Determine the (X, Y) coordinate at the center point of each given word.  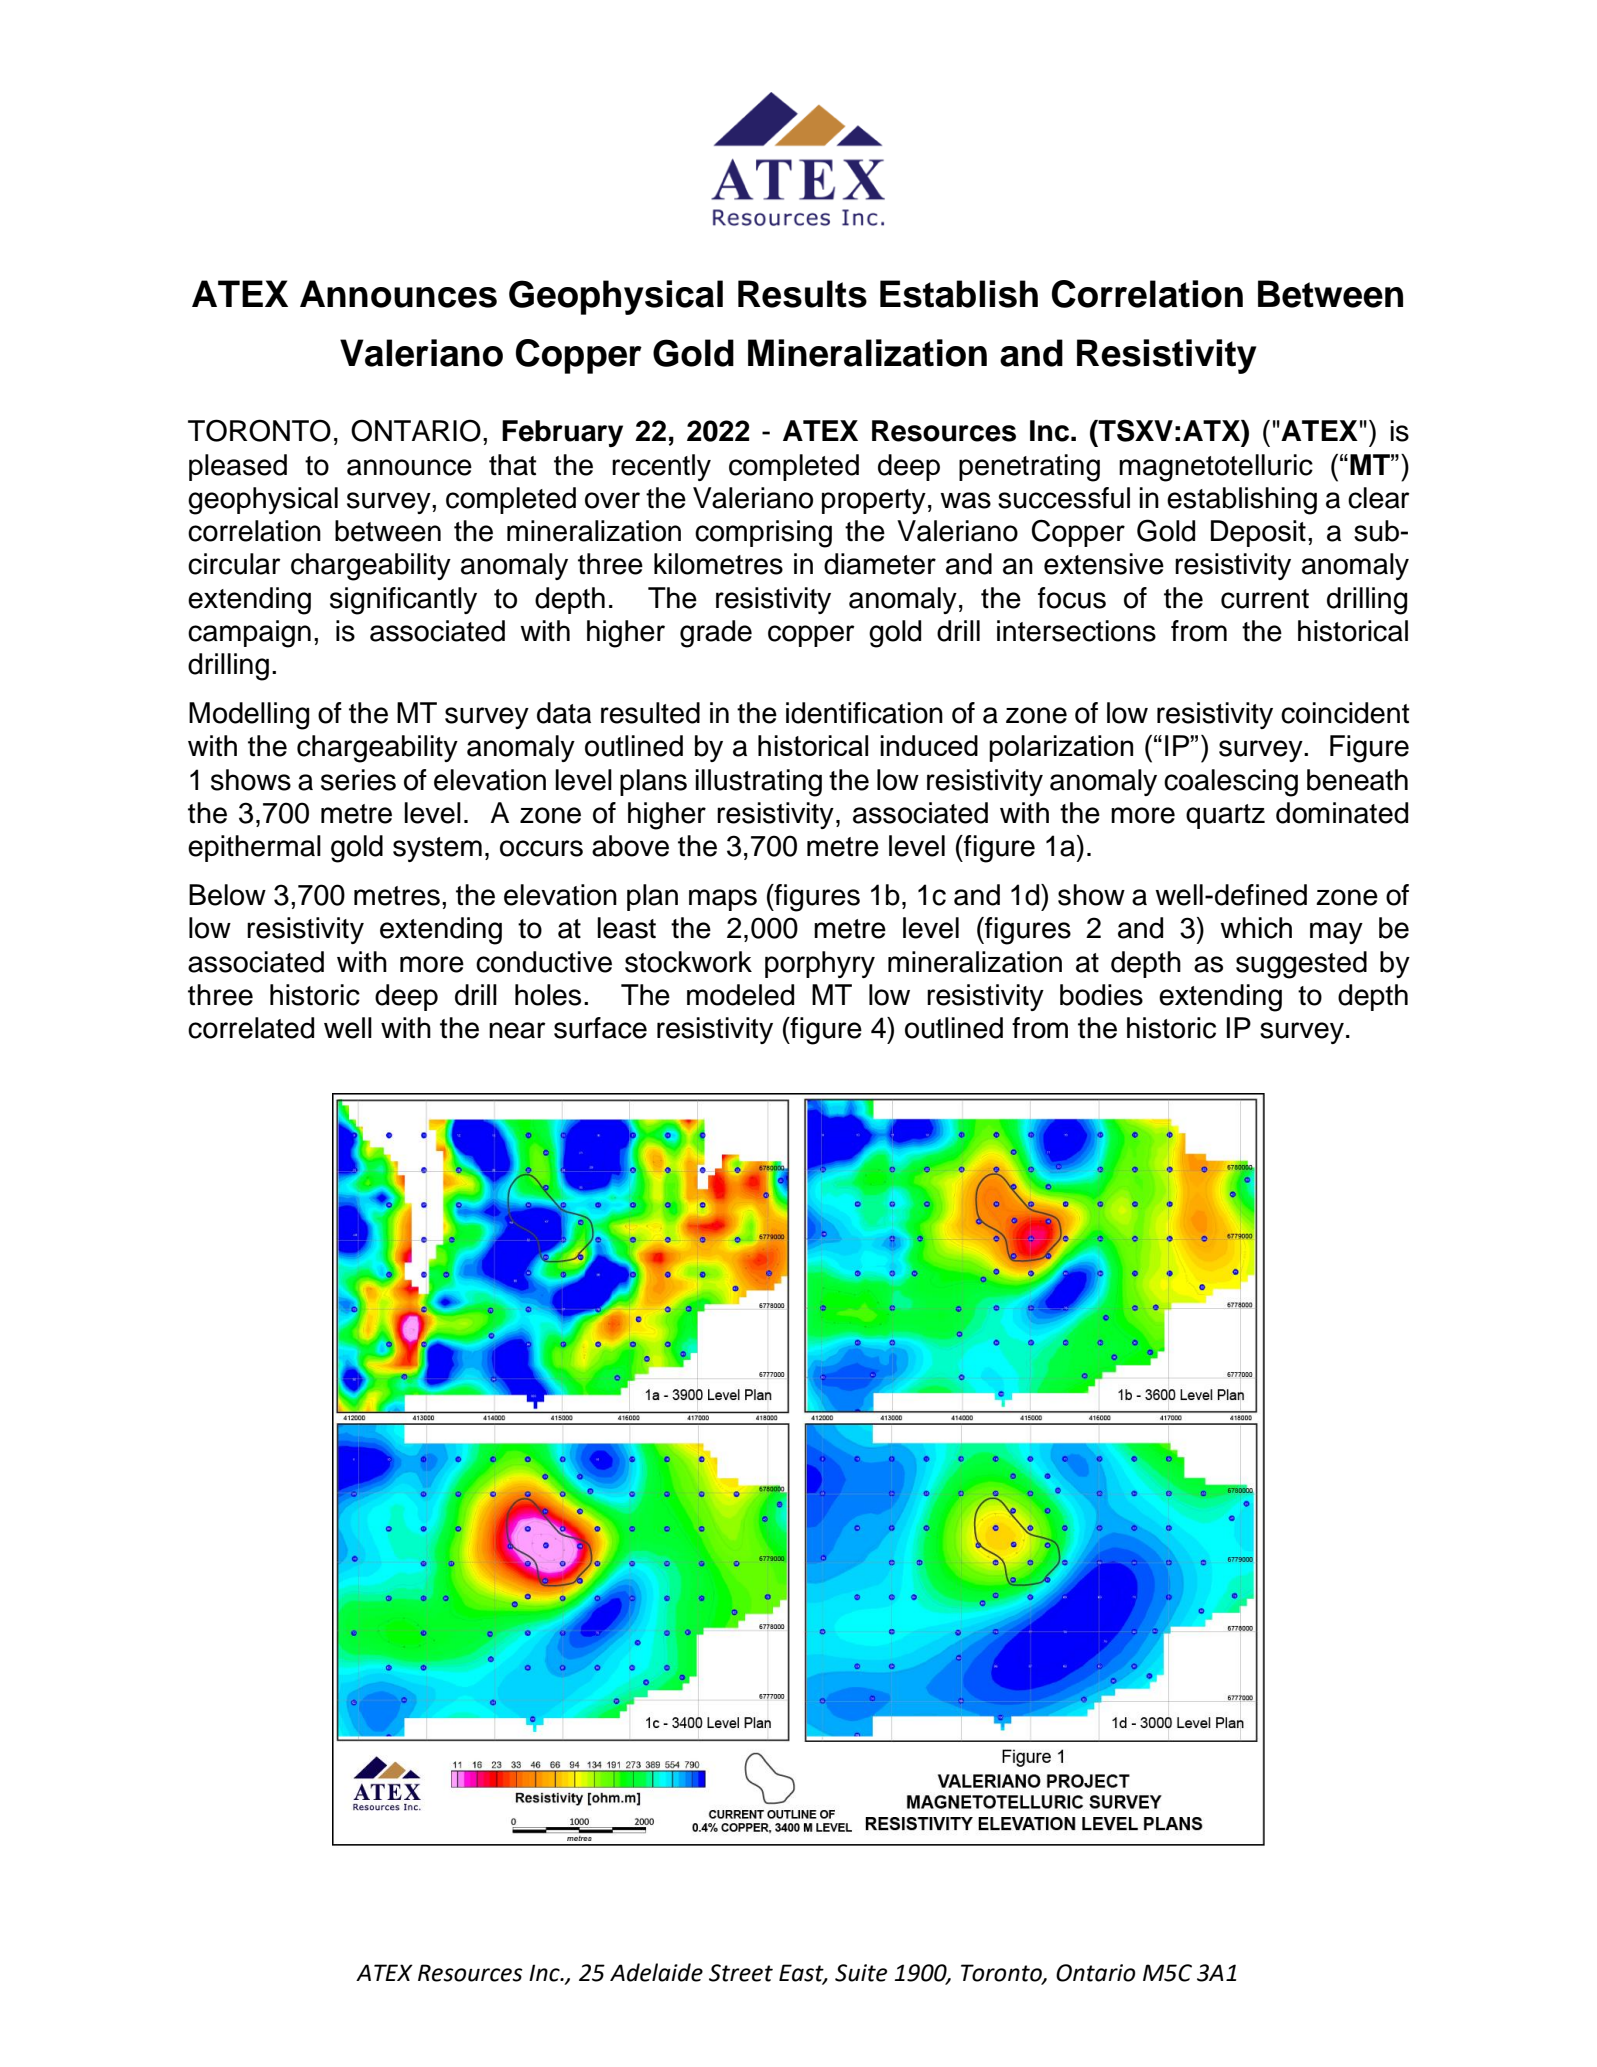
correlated (251, 1028)
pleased (238, 467)
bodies (1101, 995)
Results (802, 294)
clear (1379, 498)
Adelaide (656, 1972)
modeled (740, 995)
